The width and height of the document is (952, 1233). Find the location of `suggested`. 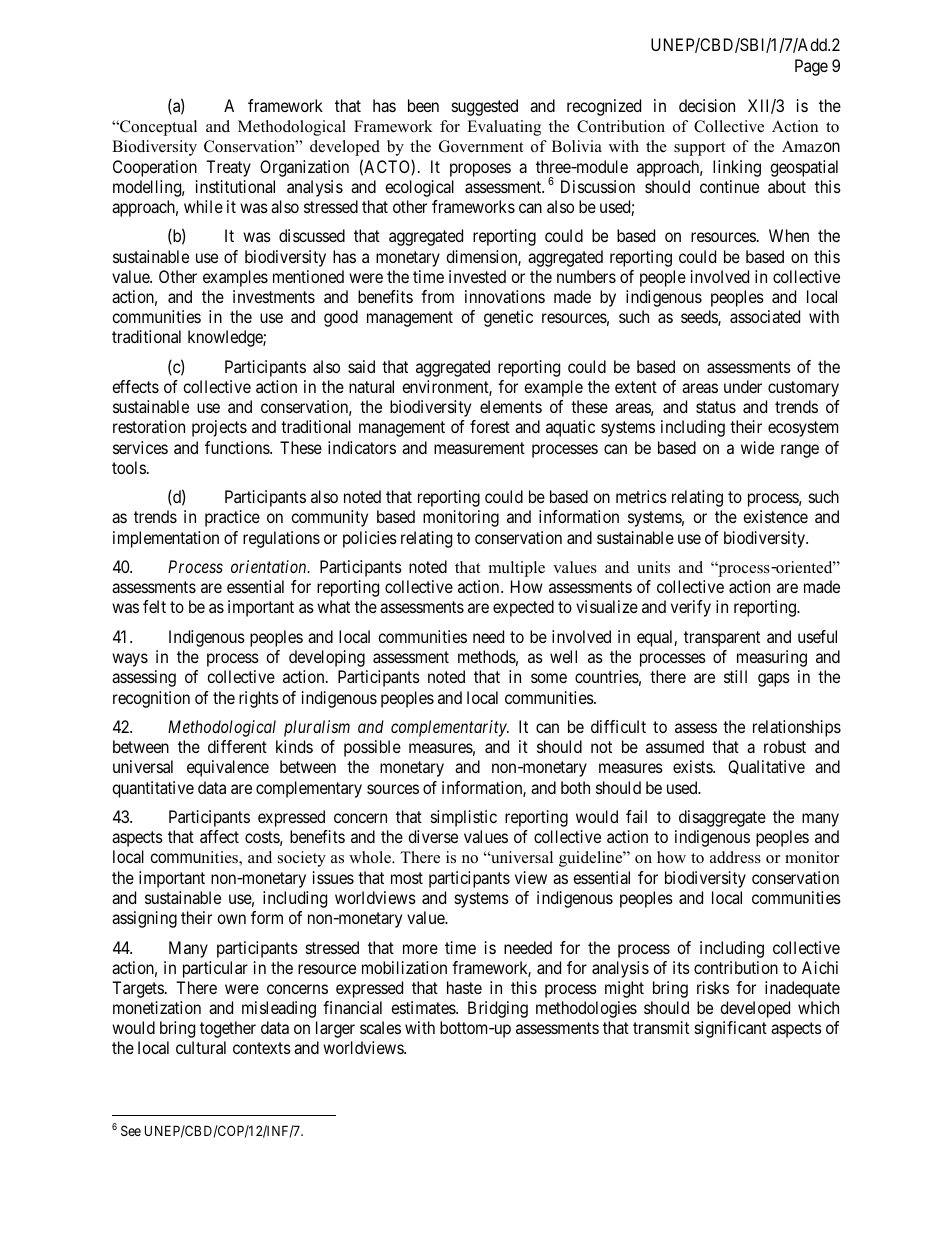

suggested is located at coordinates (485, 107).
